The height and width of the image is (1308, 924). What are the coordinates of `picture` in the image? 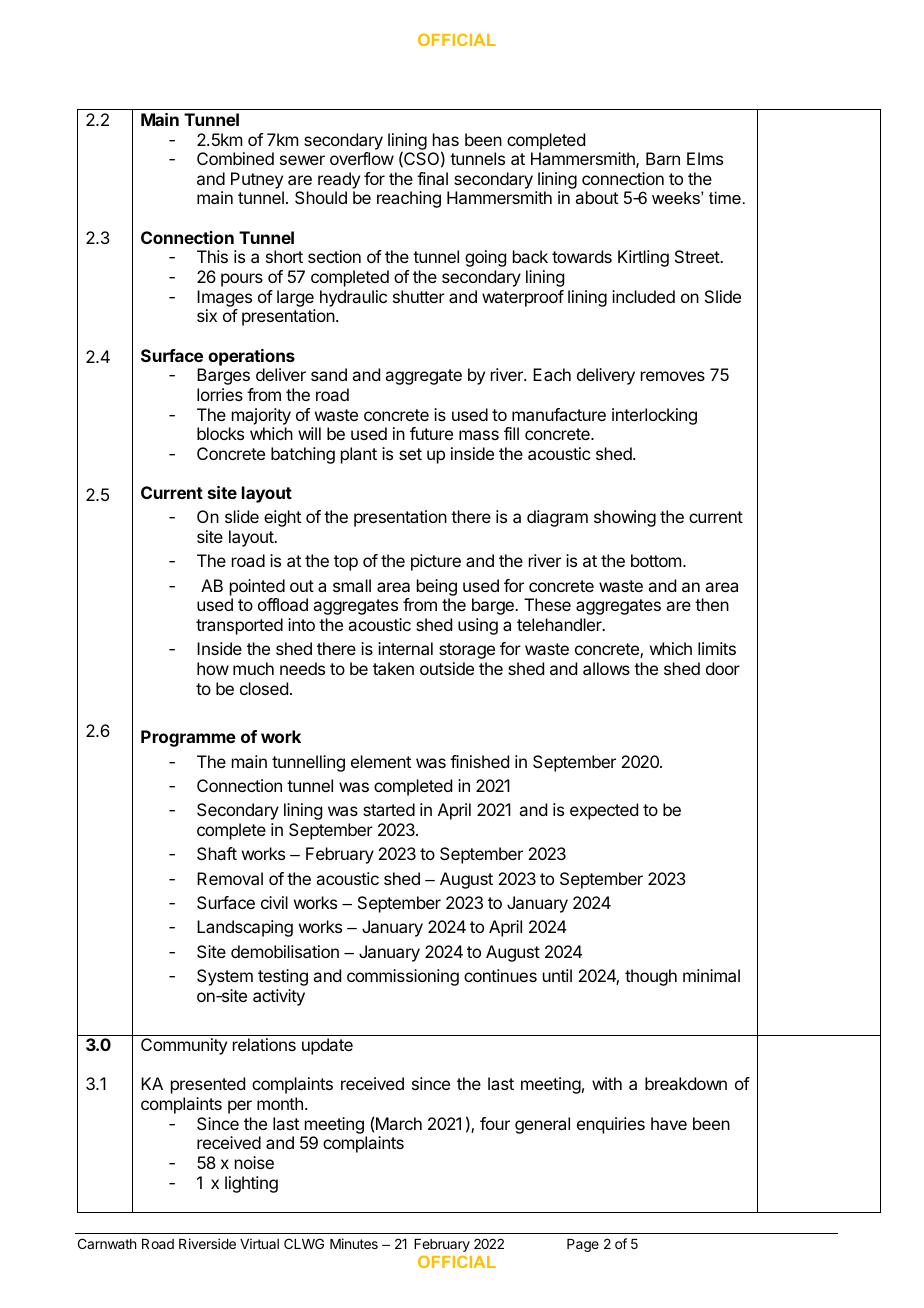 It's located at (436, 562).
